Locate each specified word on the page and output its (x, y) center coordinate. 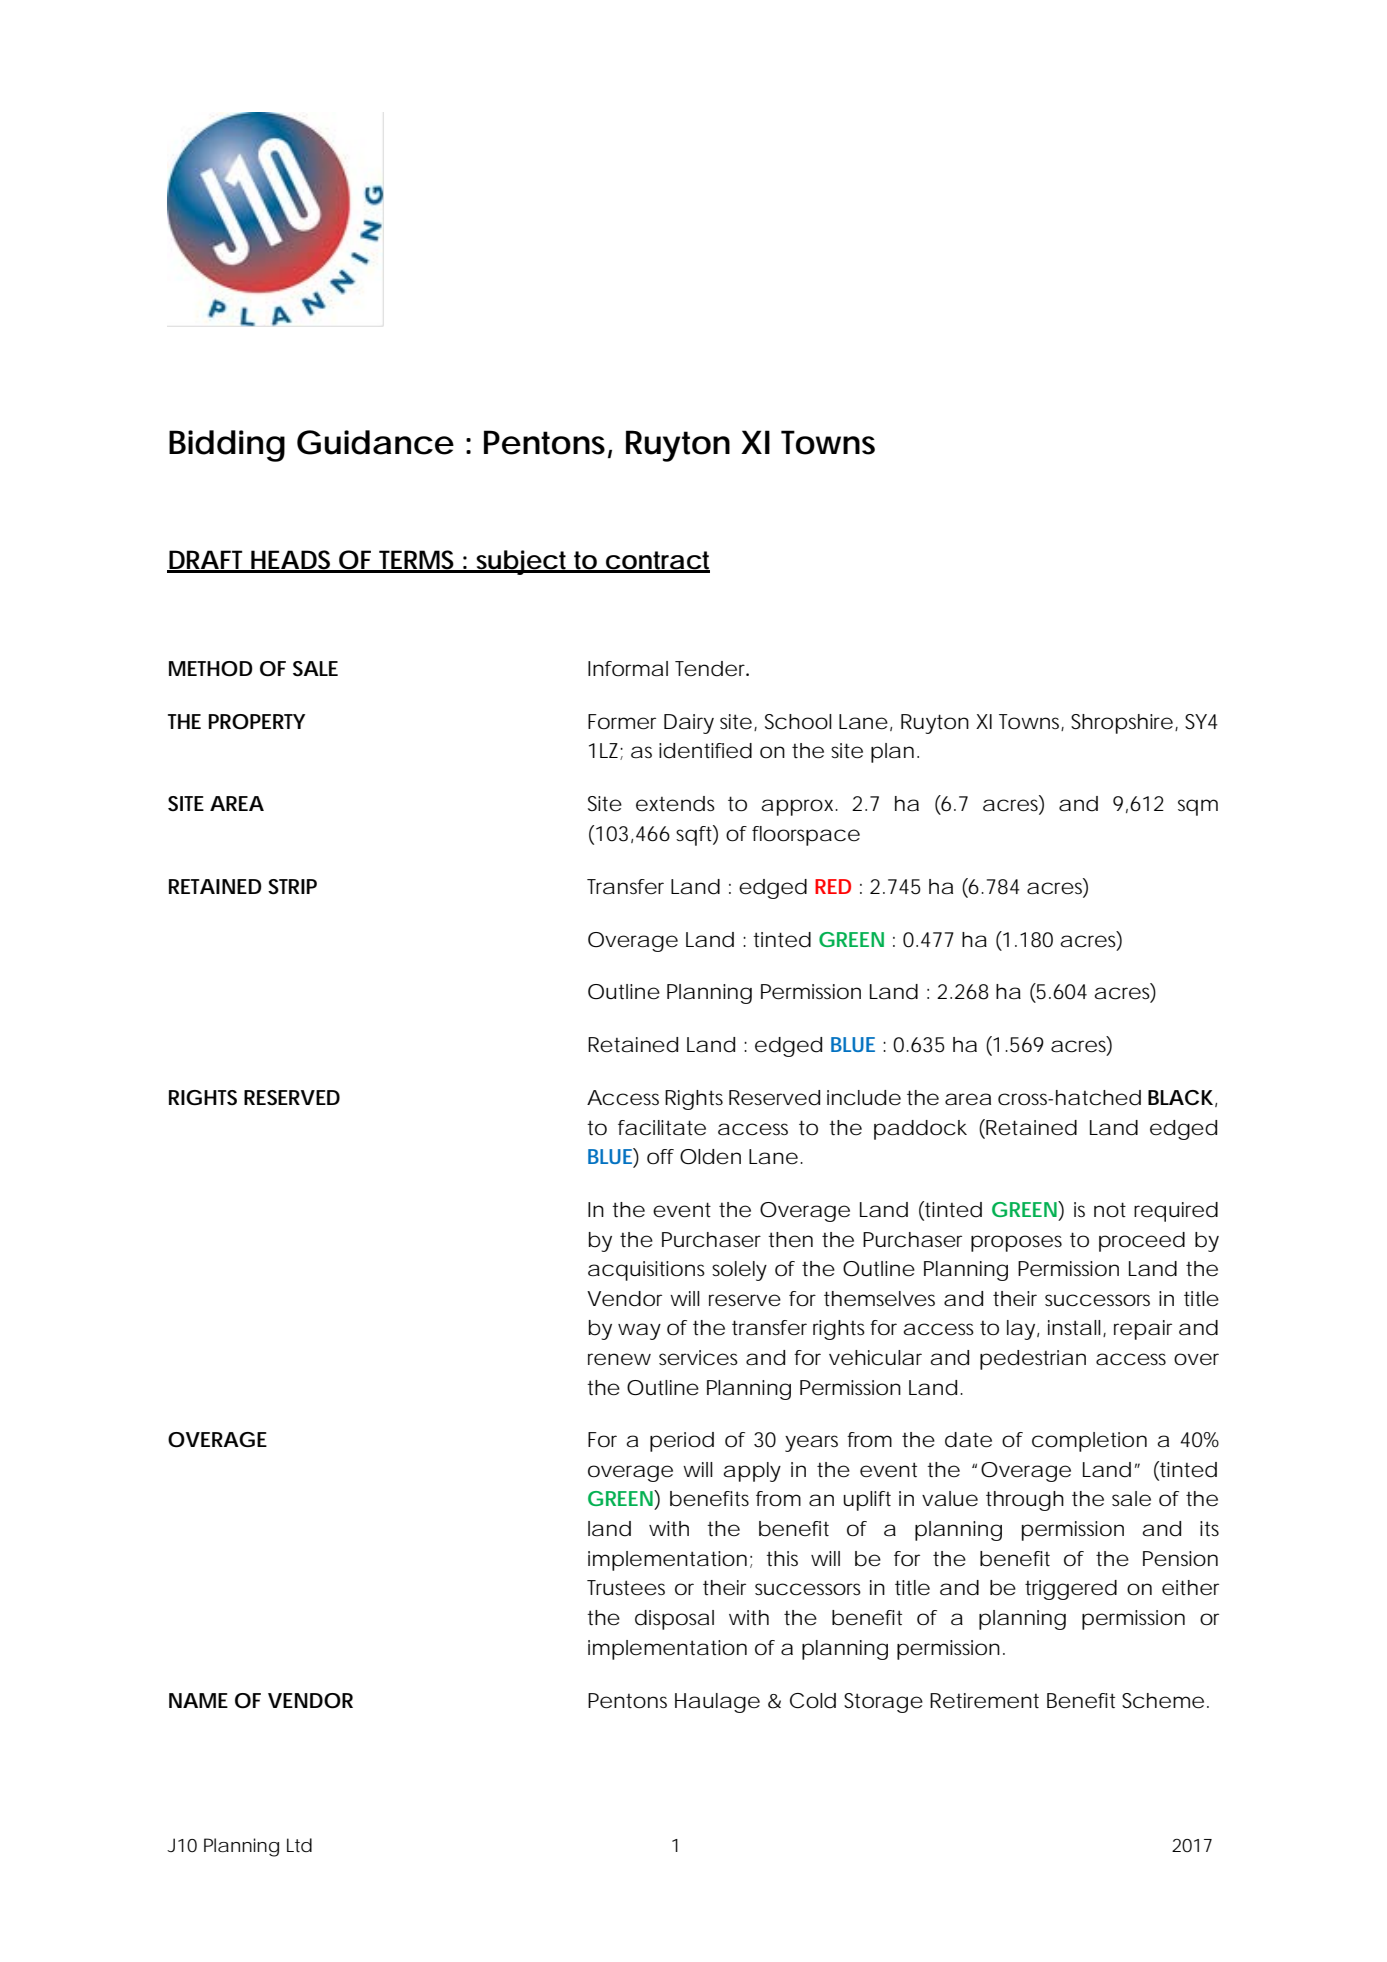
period (682, 1442)
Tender (712, 669)
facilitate (662, 1128)
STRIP (292, 887)
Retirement (984, 1701)
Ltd (299, 1845)
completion (1089, 1442)
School (798, 722)
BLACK (1180, 1098)
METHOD (211, 669)
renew (619, 1359)
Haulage (717, 1703)
